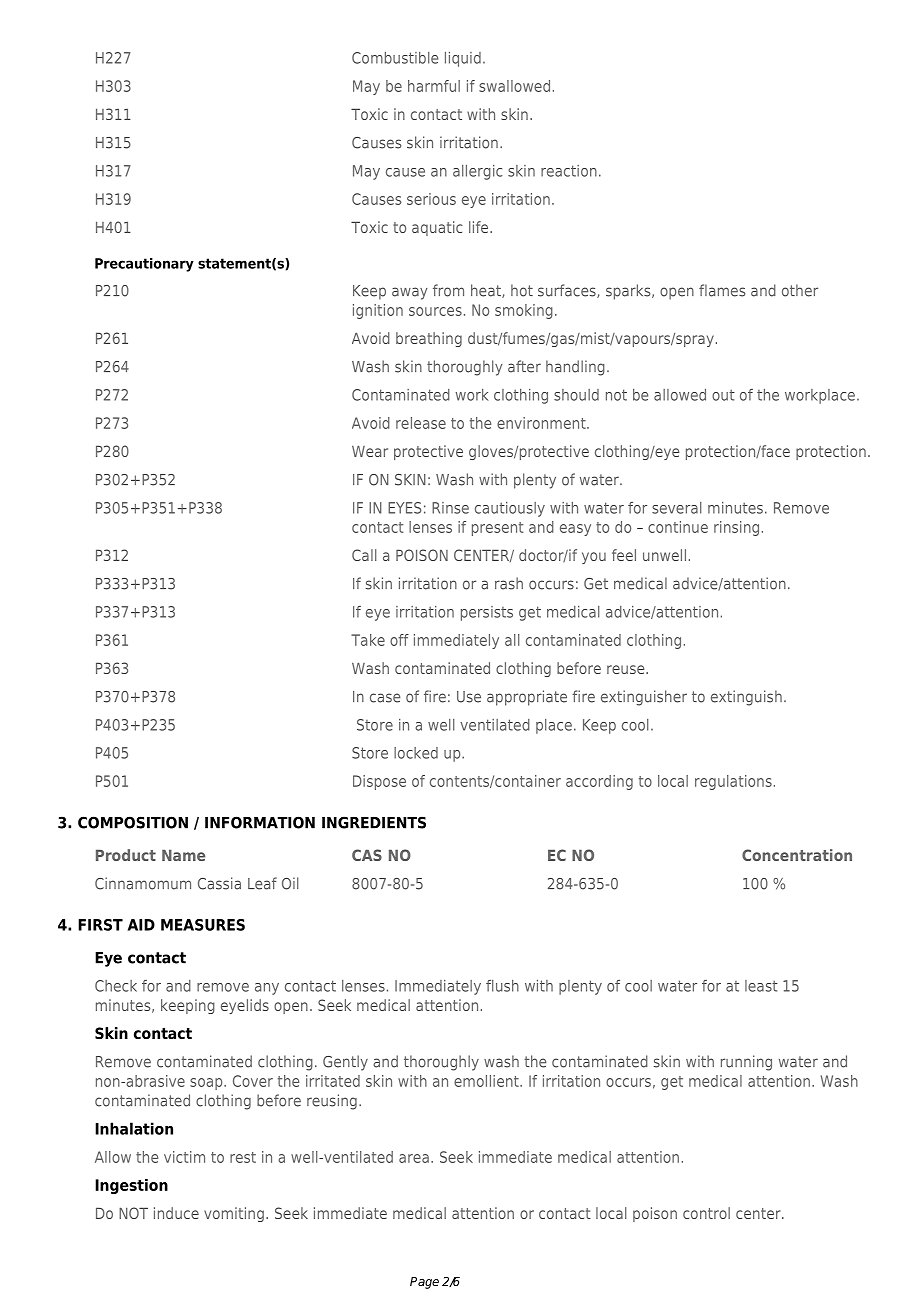 The width and height of the document is (924, 1308). Describe the element at coordinates (176, 1213) in the document. I see `induce` at that location.
